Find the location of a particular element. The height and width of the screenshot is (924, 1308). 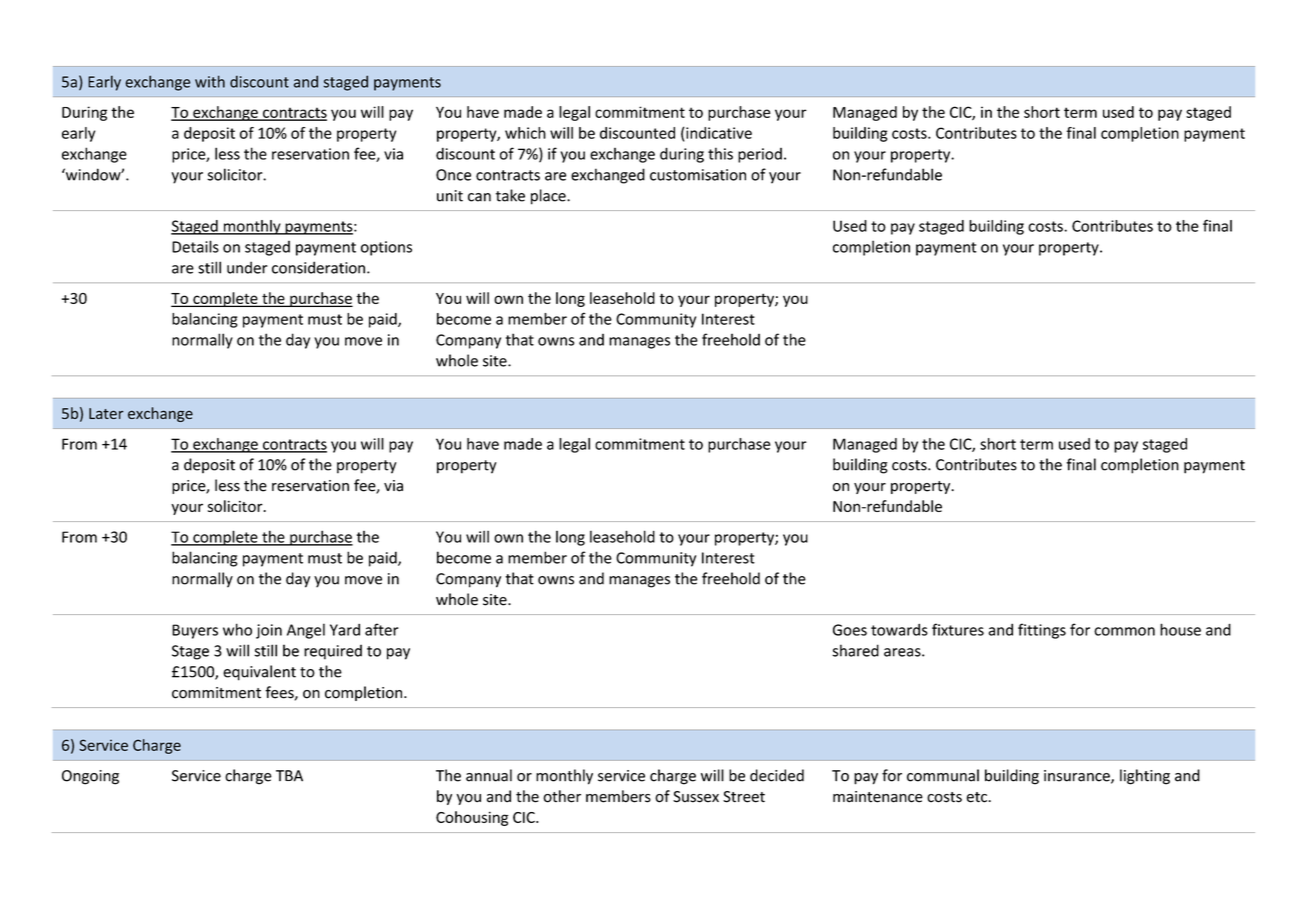

consideration is located at coordinates (318, 267).
